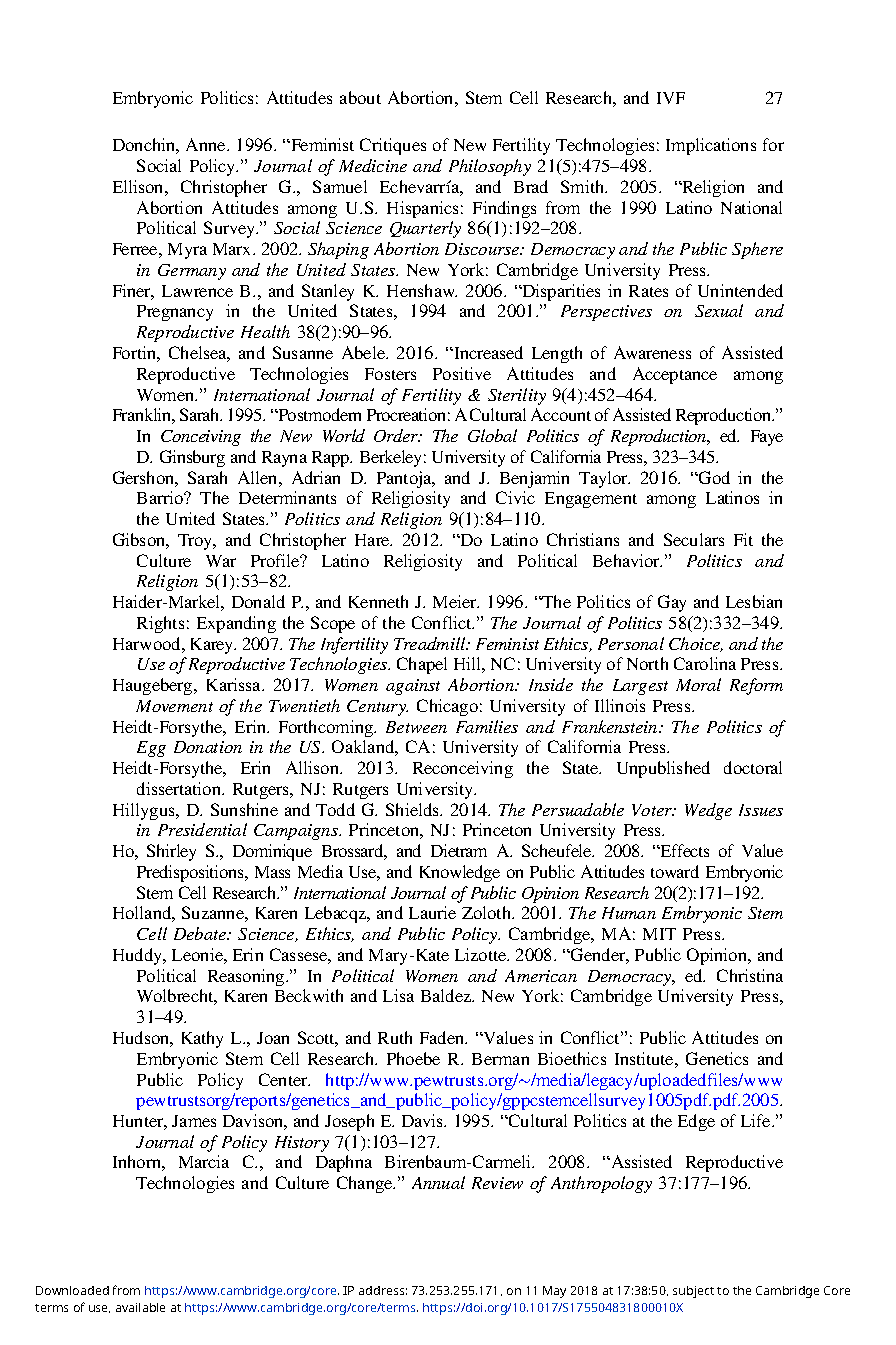 This image has width=896, height=1345. Describe the element at coordinates (196, 542) in the image. I see `Troy` at that location.
